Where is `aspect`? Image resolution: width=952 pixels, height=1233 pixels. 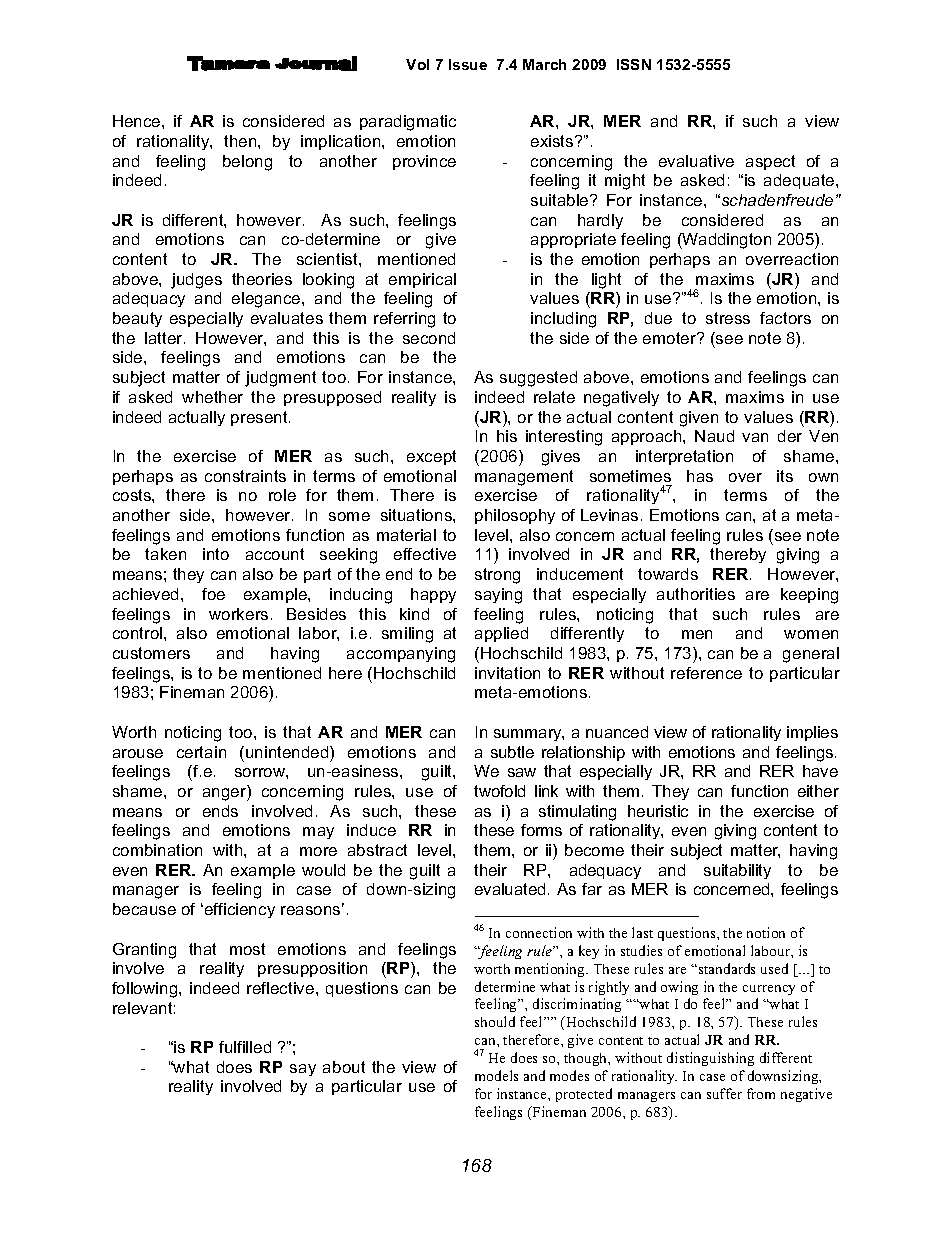
aspect is located at coordinates (770, 162).
